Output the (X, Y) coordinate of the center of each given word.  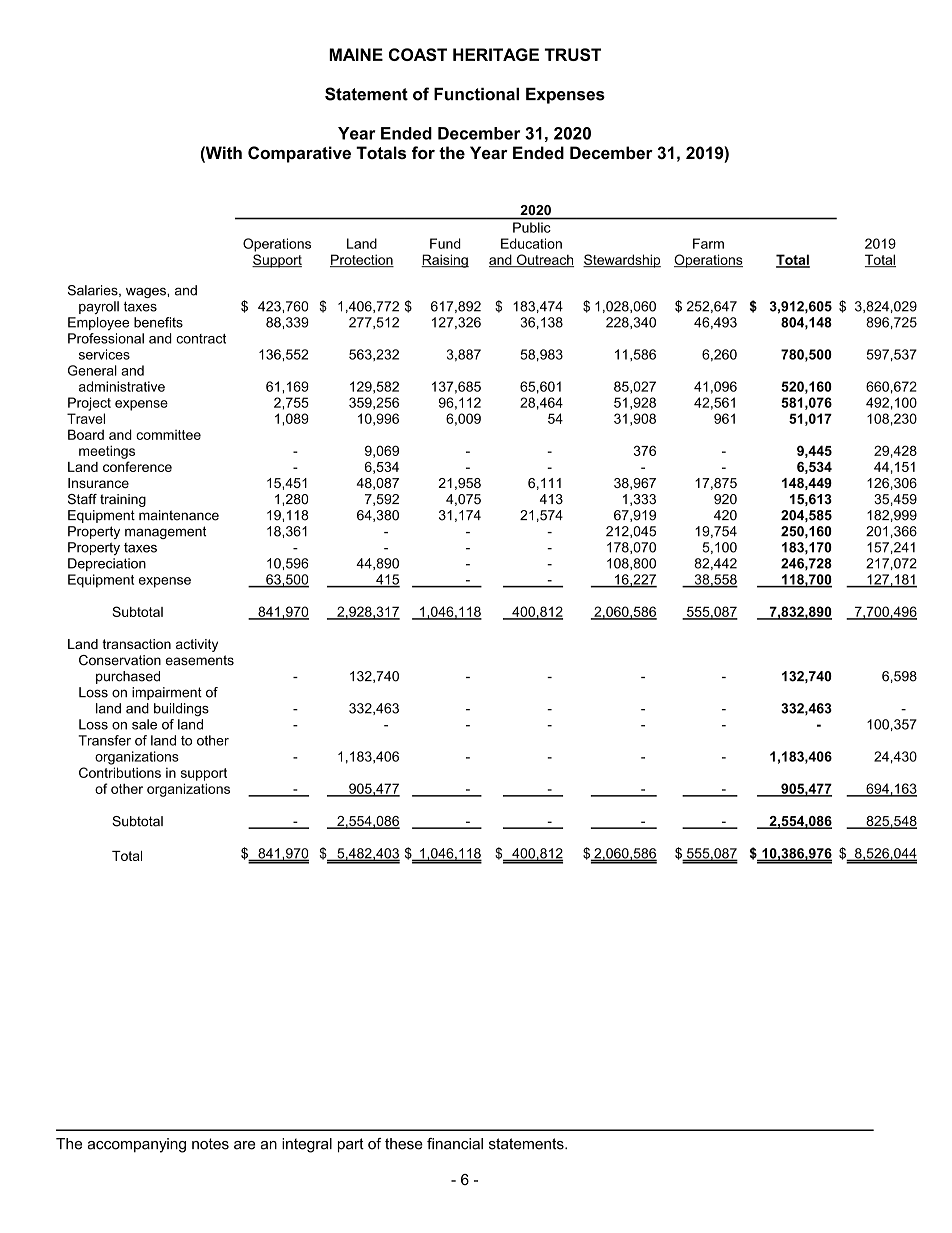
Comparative (299, 154)
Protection (362, 260)
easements (200, 660)
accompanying (137, 1145)
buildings (181, 709)
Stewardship (622, 261)
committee (168, 435)
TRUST (572, 54)
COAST (418, 54)
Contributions (120, 772)
